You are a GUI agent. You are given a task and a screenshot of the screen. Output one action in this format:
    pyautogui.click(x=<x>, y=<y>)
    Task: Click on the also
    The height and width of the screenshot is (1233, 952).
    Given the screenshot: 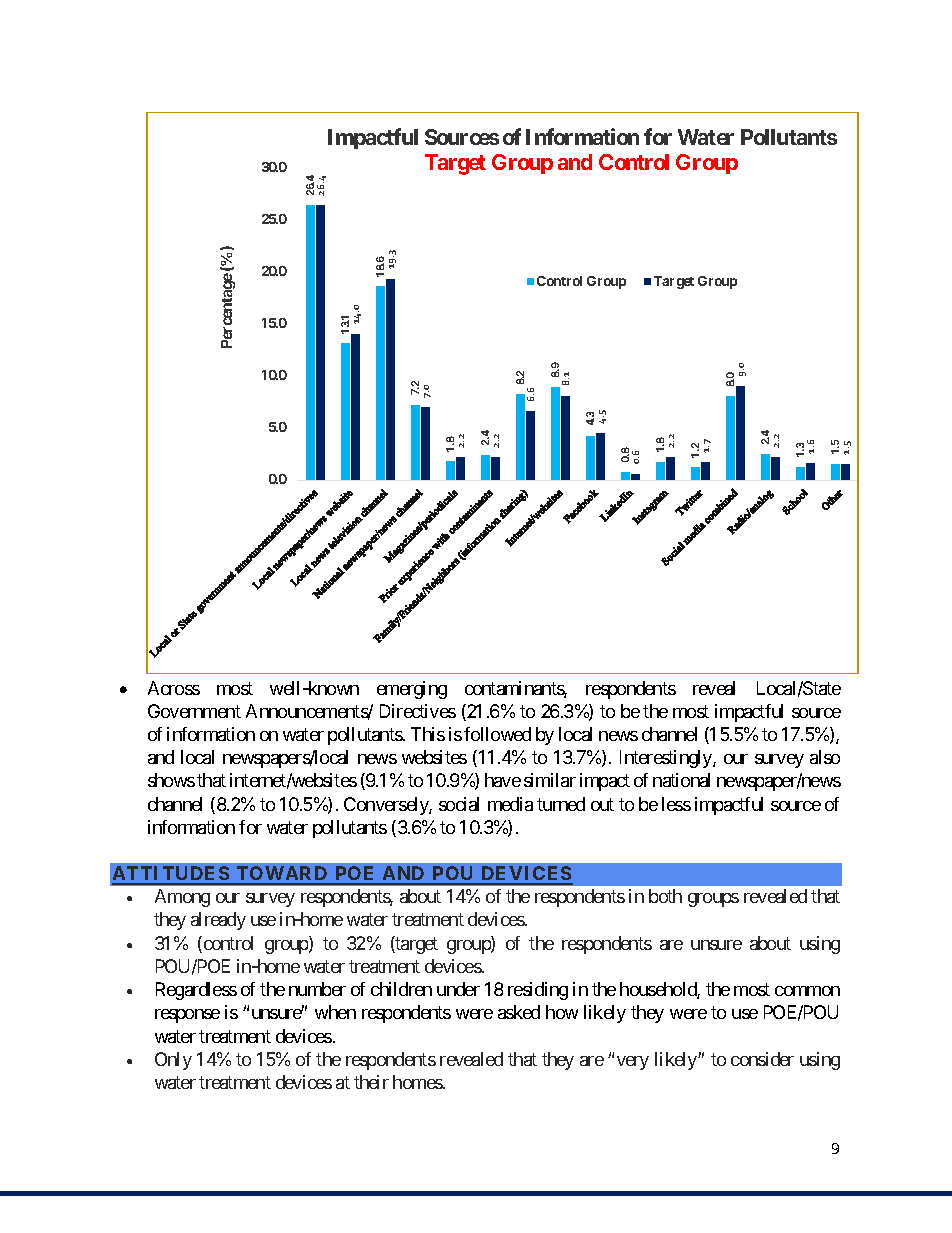 What is the action you would take?
    pyautogui.click(x=825, y=757)
